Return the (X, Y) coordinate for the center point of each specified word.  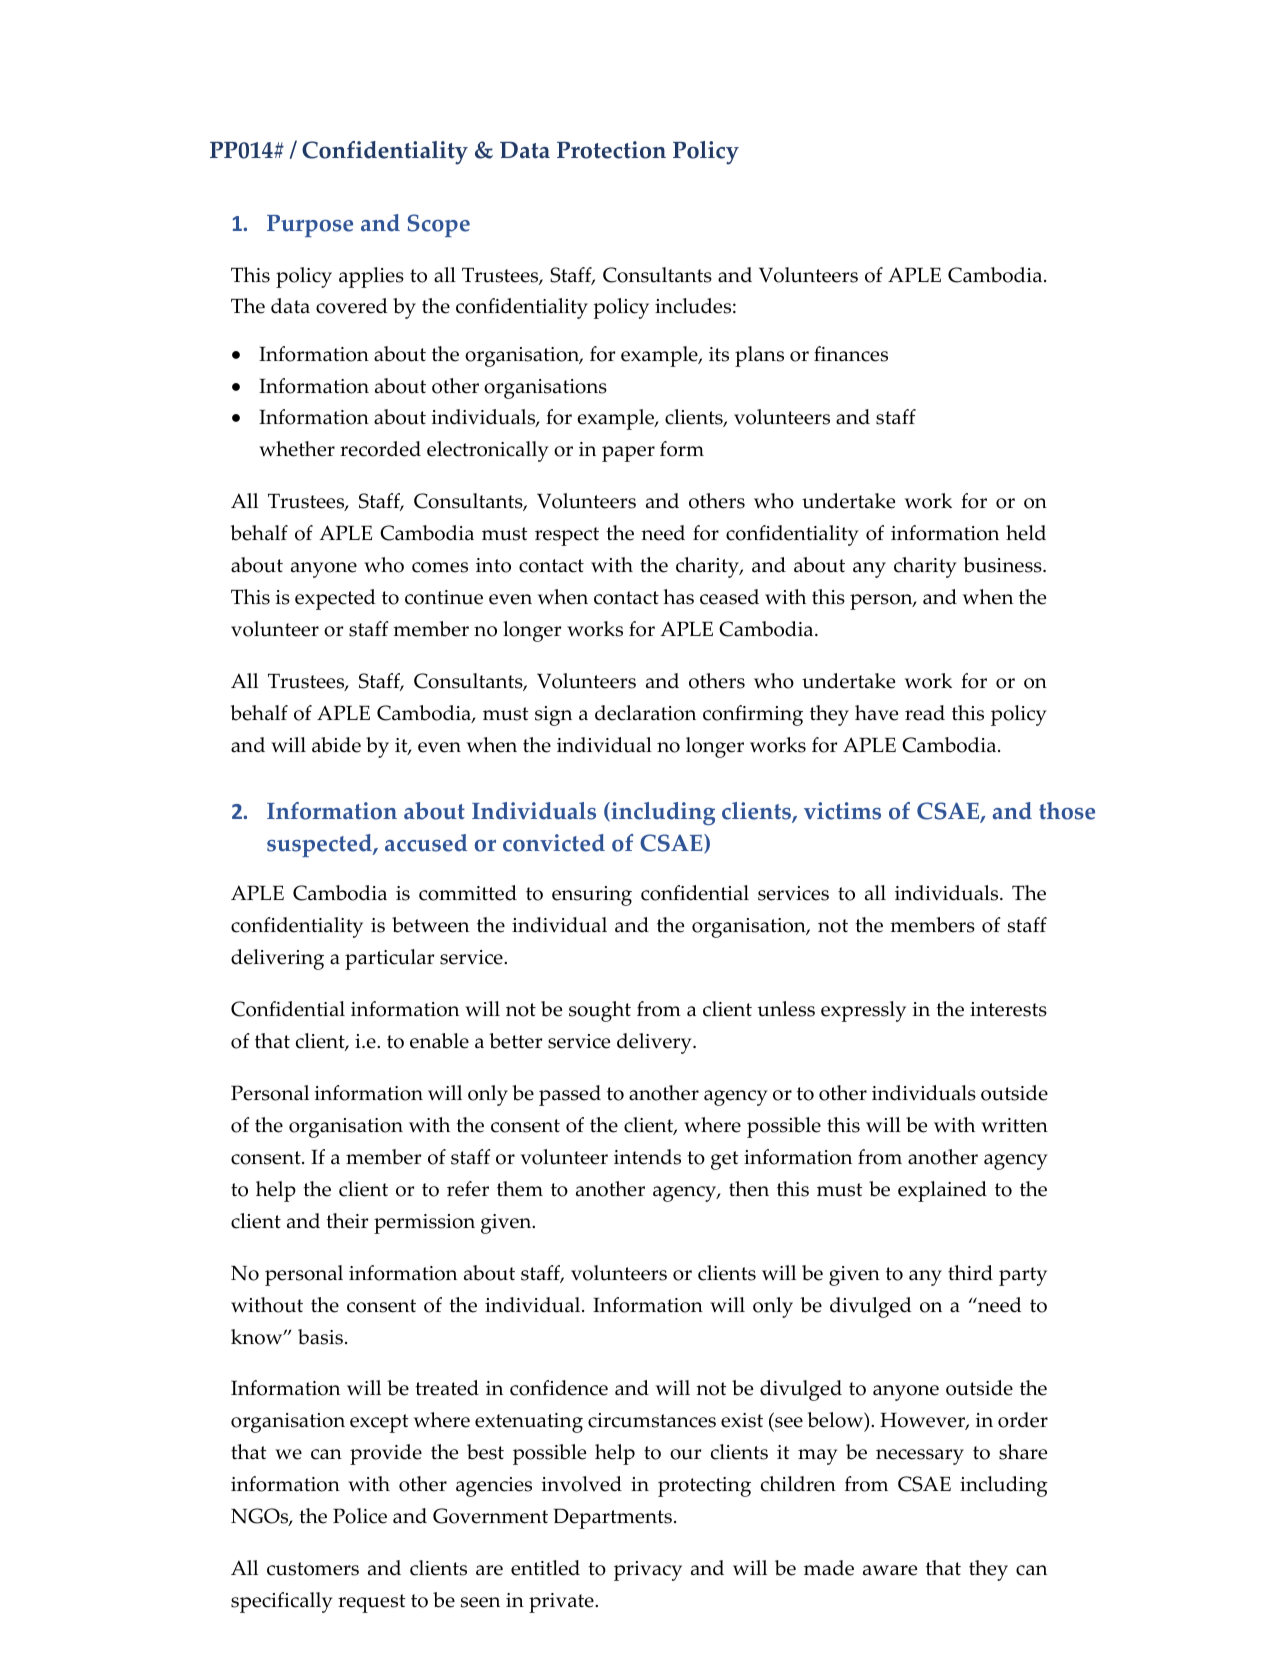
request (372, 1603)
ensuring (592, 896)
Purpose (310, 226)
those (1067, 811)
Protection (611, 150)
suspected (320, 845)
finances (851, 354)
